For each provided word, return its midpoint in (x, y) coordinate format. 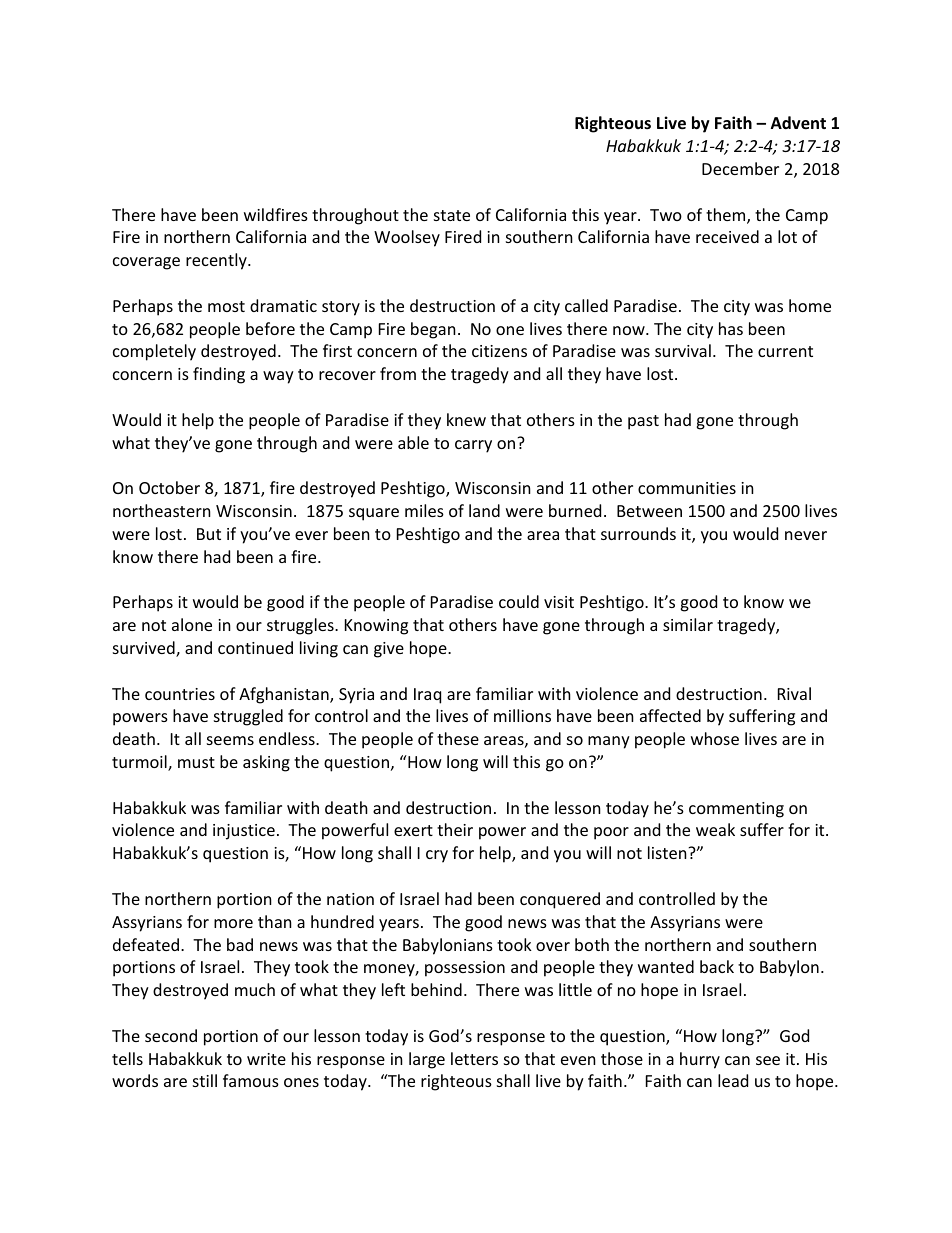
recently (217, 261)
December (740, 168)
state (452, 215)
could (519, 601)
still (205, 1080)
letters (474, 1058)
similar (688, 624)
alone (192, 624)
